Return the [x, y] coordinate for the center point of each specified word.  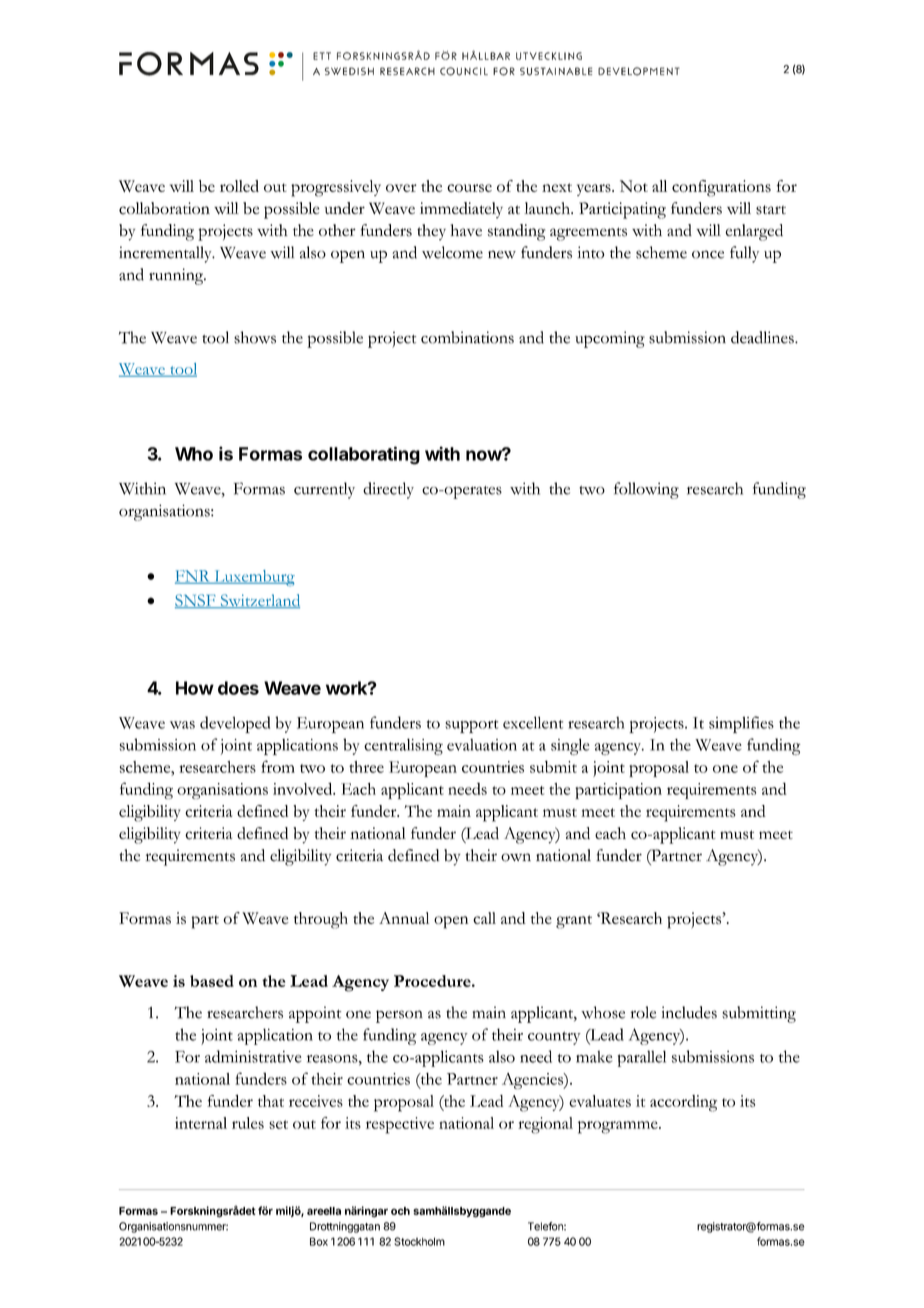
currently [324, 490]
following [646, 490]
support [471, 726]
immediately [461, 210]
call [484, 918]
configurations [721, 188]
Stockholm [419, 1241]
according [683, 1103]
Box [319, 1241]
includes [689, 1012]
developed [235, 724]
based [212, 981]
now [484, 455]
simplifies [741, 724]
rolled [239, 186]
